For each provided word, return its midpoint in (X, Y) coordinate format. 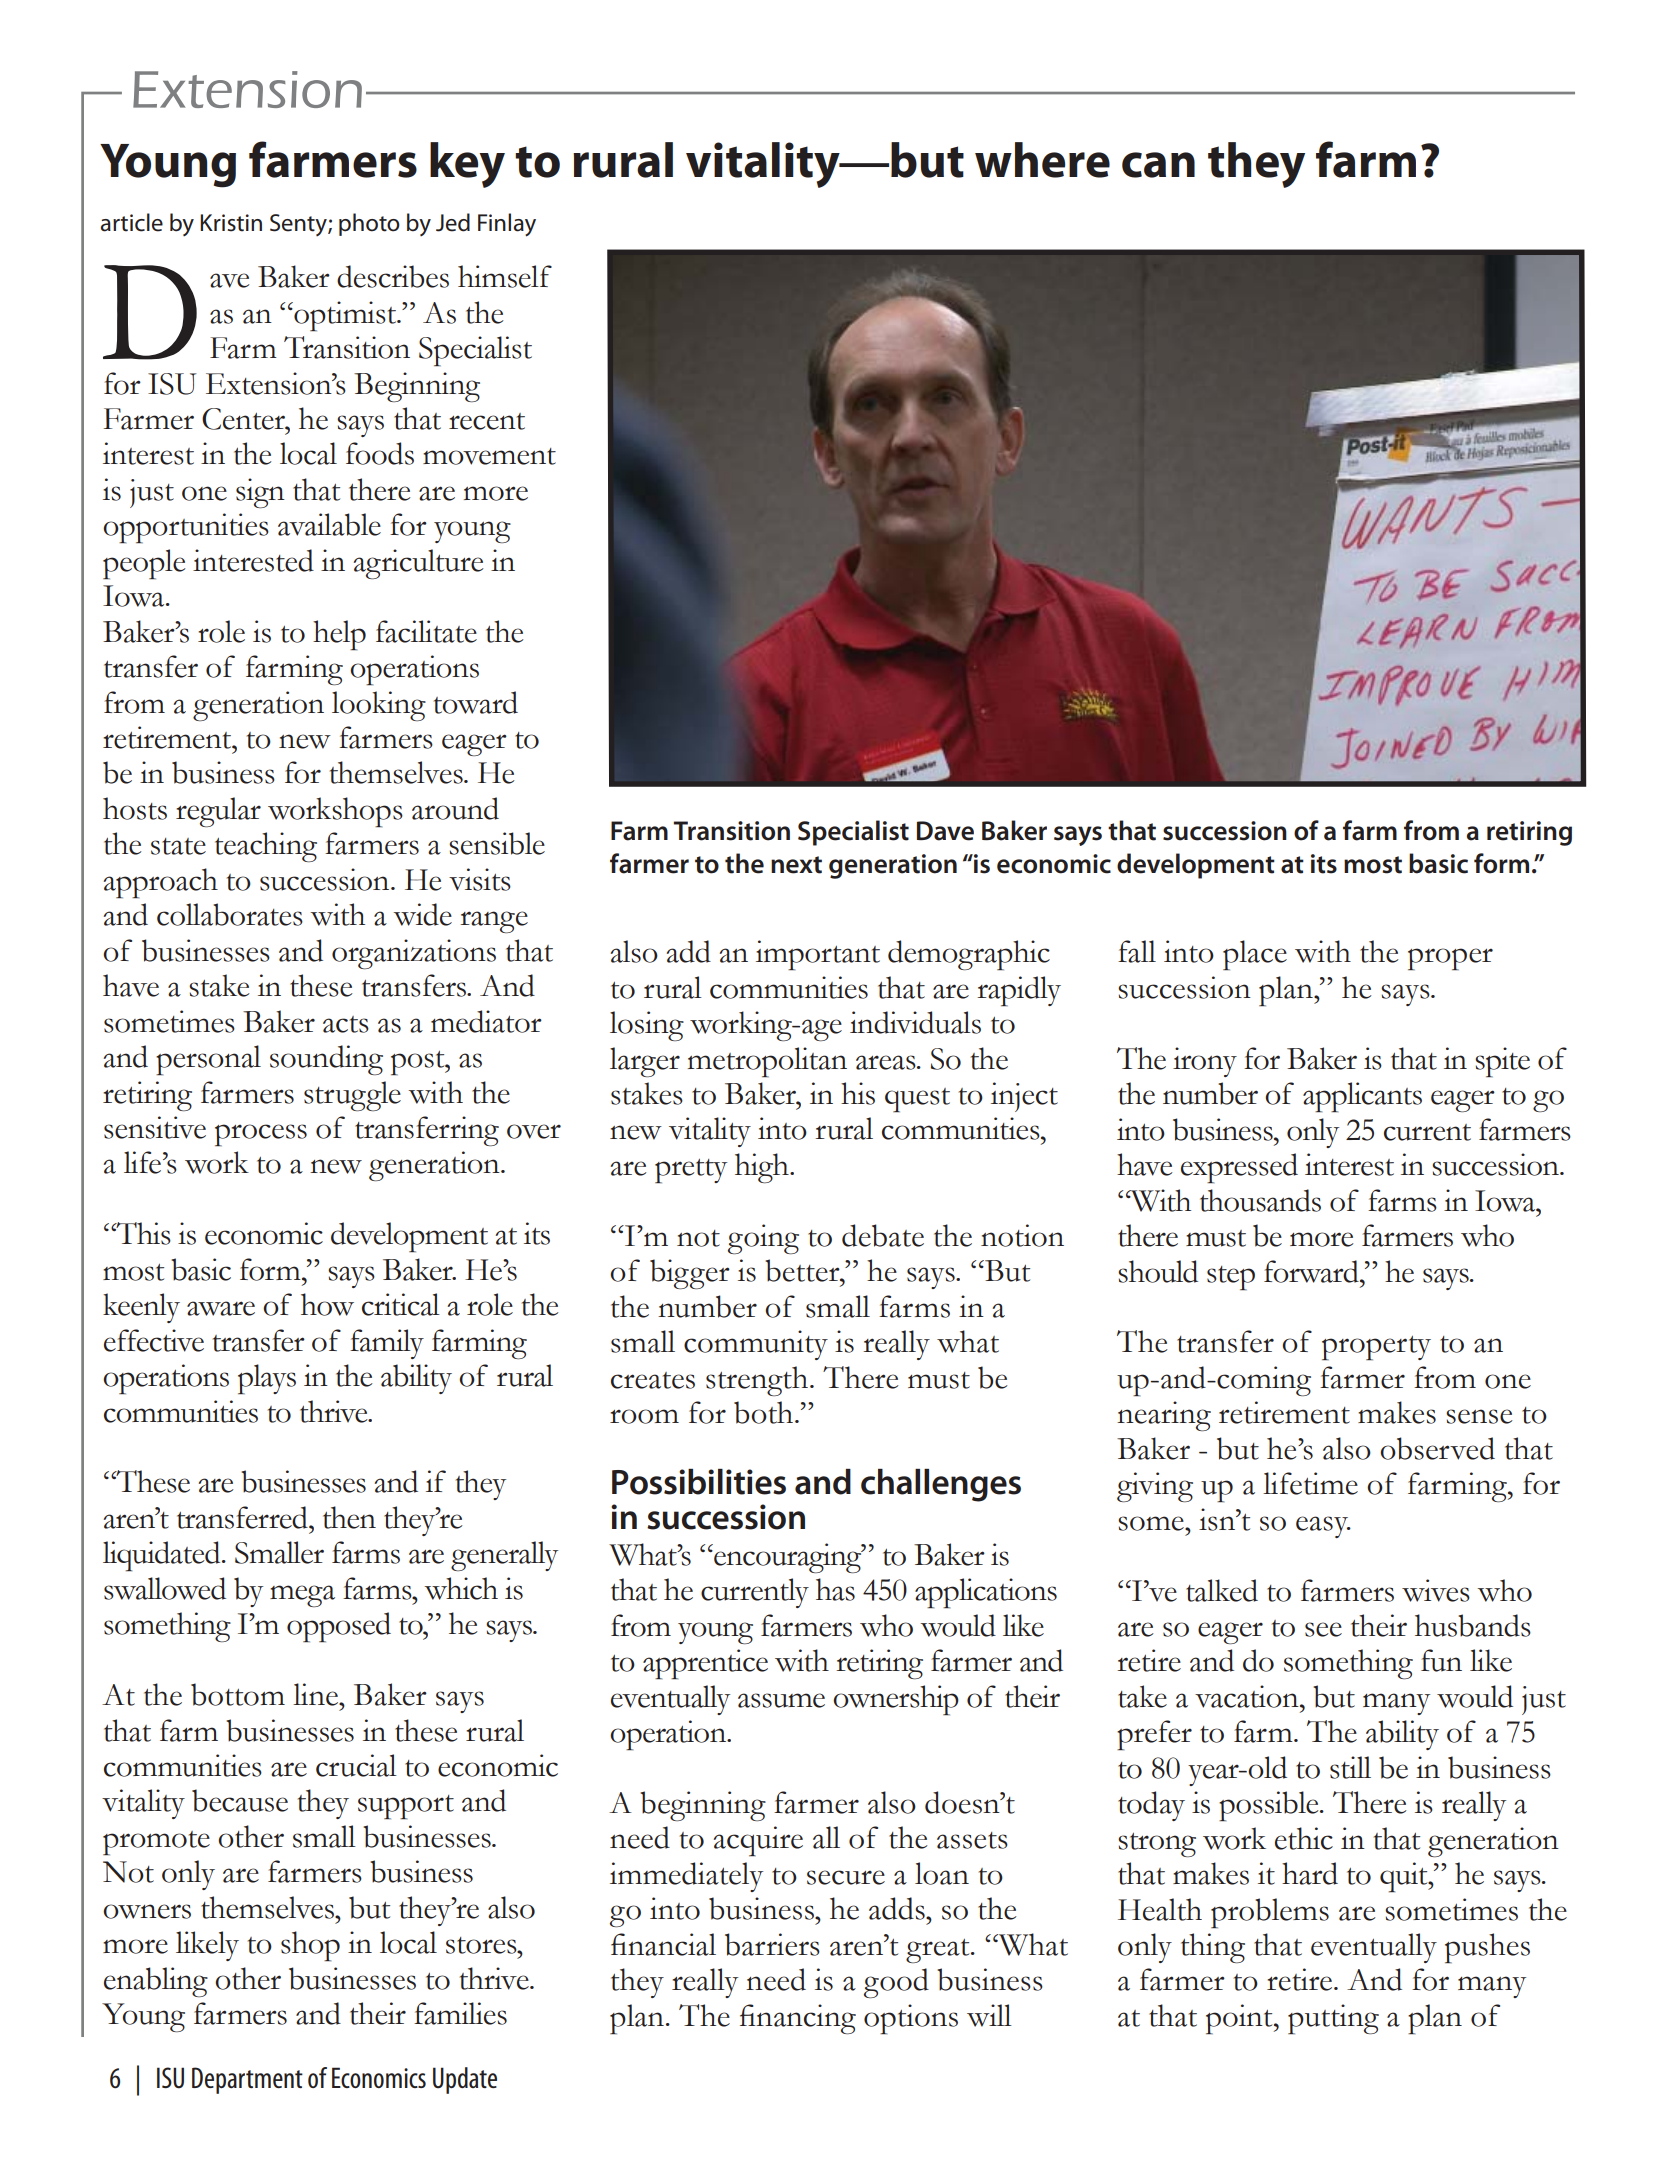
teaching (266, 847)
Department (247, 2080)
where (1042, 160)
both (765, 1412)
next (796, 865)
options (911, 2019)
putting (1333, 2019)
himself (505, 276)
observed (1437, 1448)
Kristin (231, 223)
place (1255, 955)
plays (267, 1379)
